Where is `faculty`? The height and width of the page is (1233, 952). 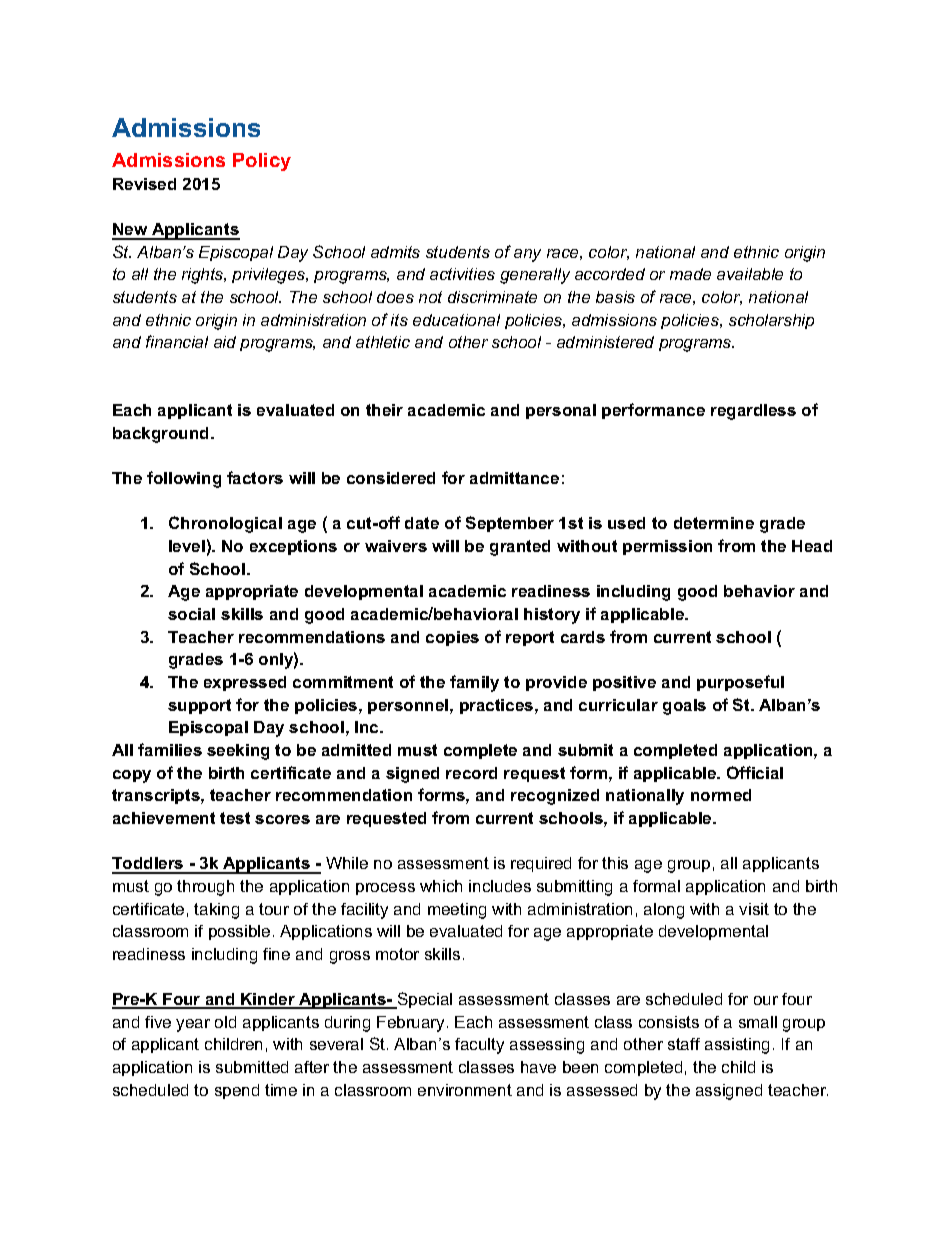
faculty is located at coordinates (479, 1046).
